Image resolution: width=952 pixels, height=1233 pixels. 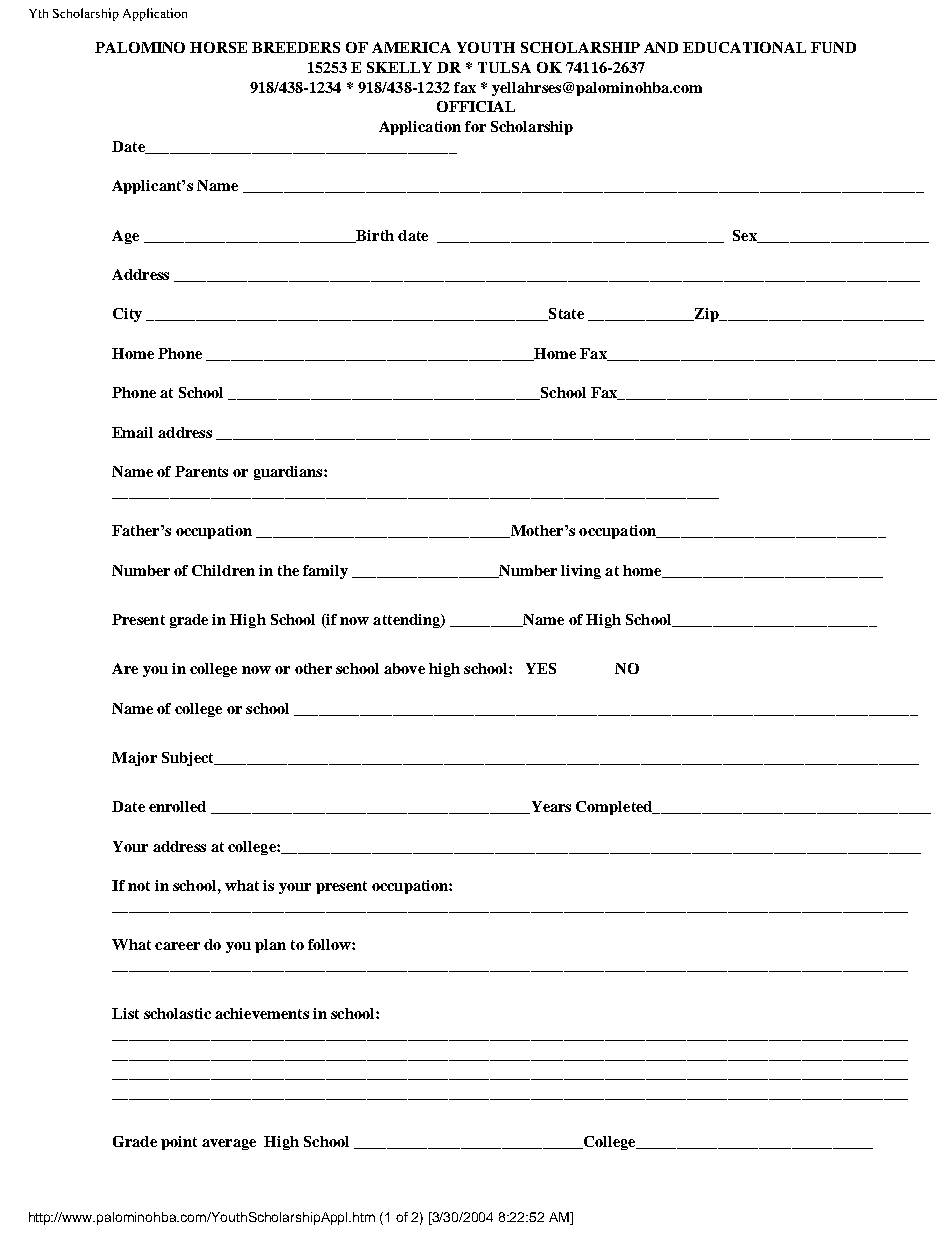 What do you see at coordinates (404, 668) in the screenshot?
I see `above` at bounding box center [404, 668].
